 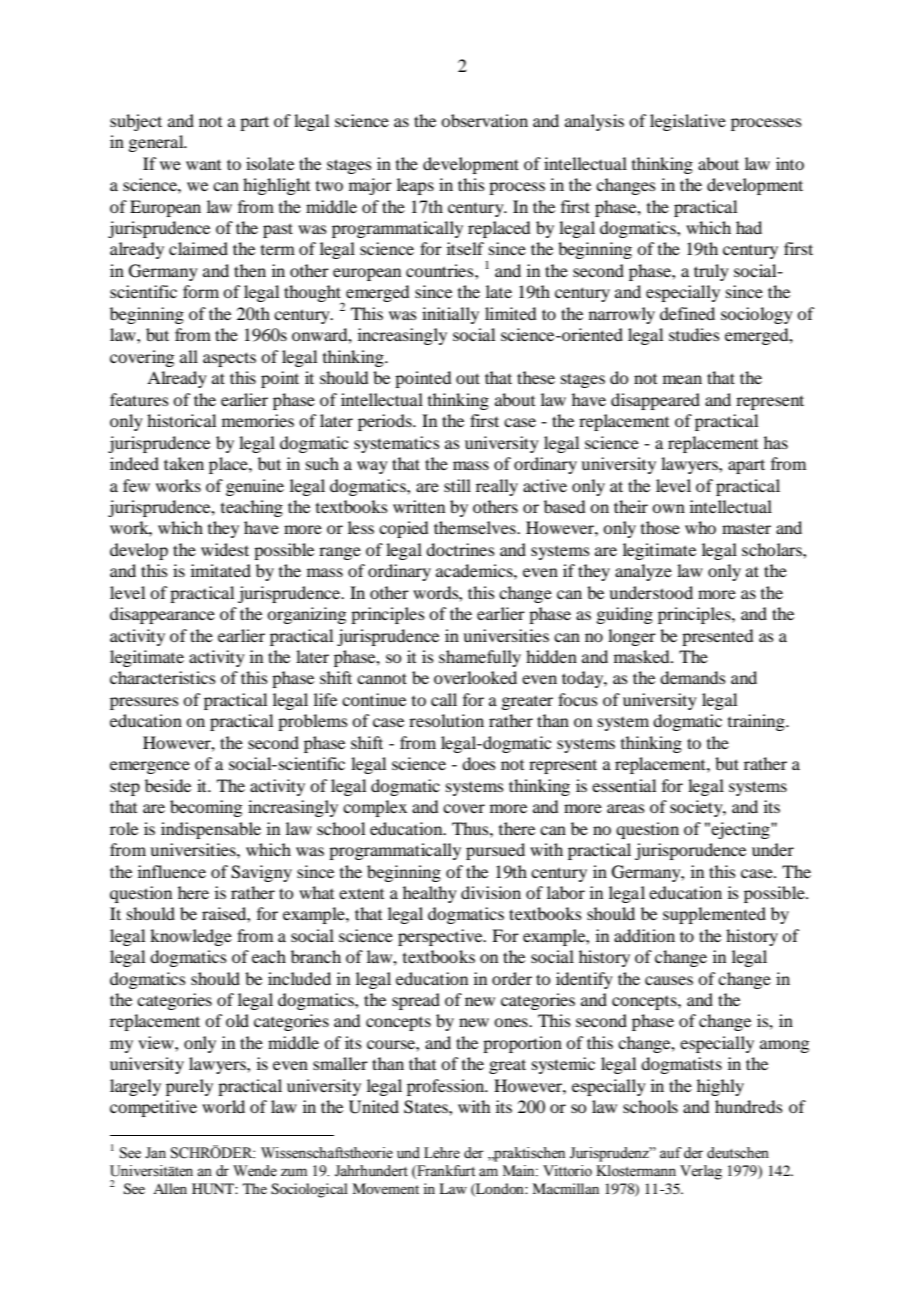 What do you see at coordinates (484, 120) in the image?
I see `observation` at bounding box center [484, 120].
